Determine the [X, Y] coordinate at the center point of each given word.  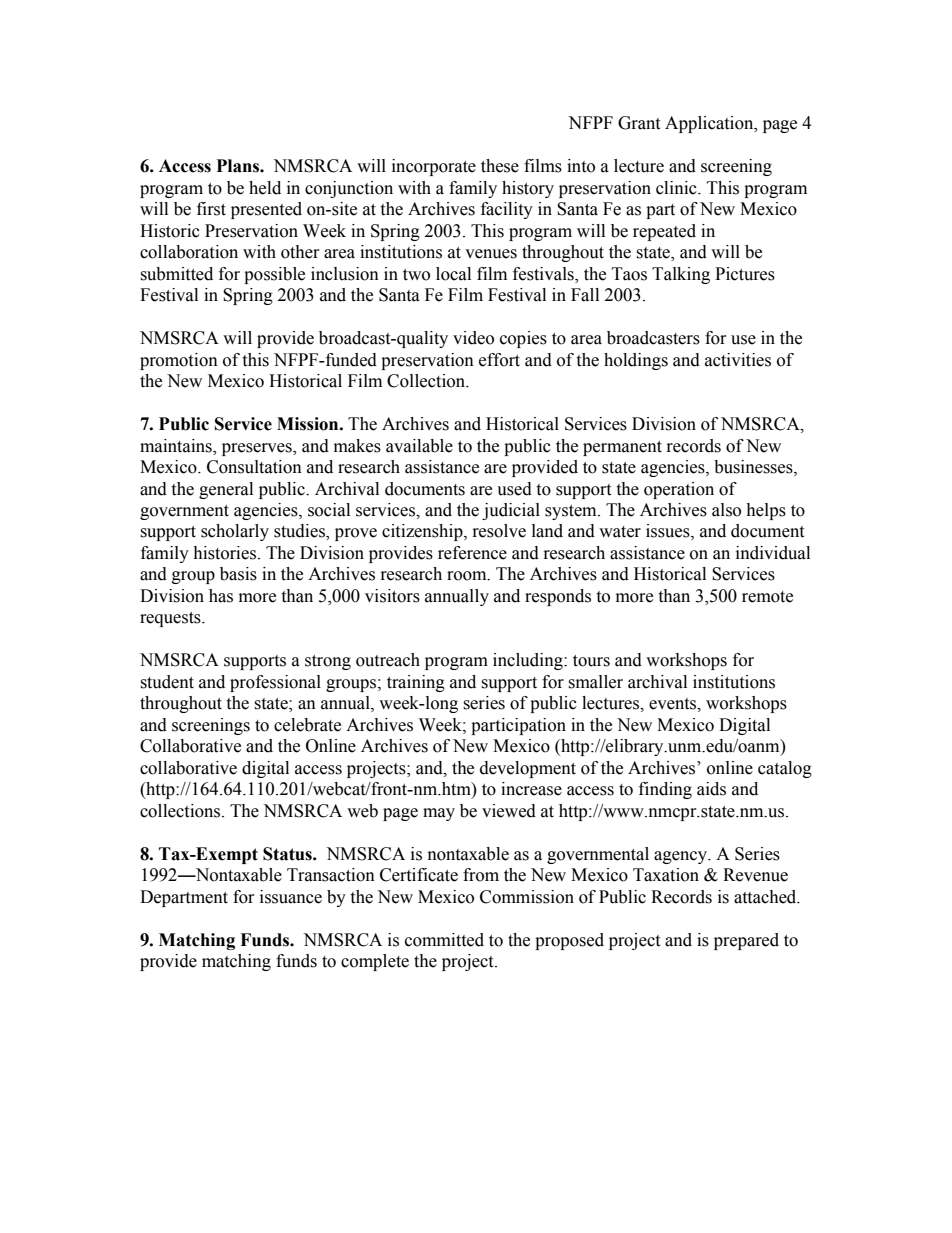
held [265, 188]
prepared [746, 941]
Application [710, 124]
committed [444, 940]
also [726, 510]
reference [472, 553]
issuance [291, 897]
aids [711, 789]
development [528, 769]
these [500, 166]
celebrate [307, 725]
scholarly [235, 532]
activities [738, 360]
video [473, 338]
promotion [179, 361]
